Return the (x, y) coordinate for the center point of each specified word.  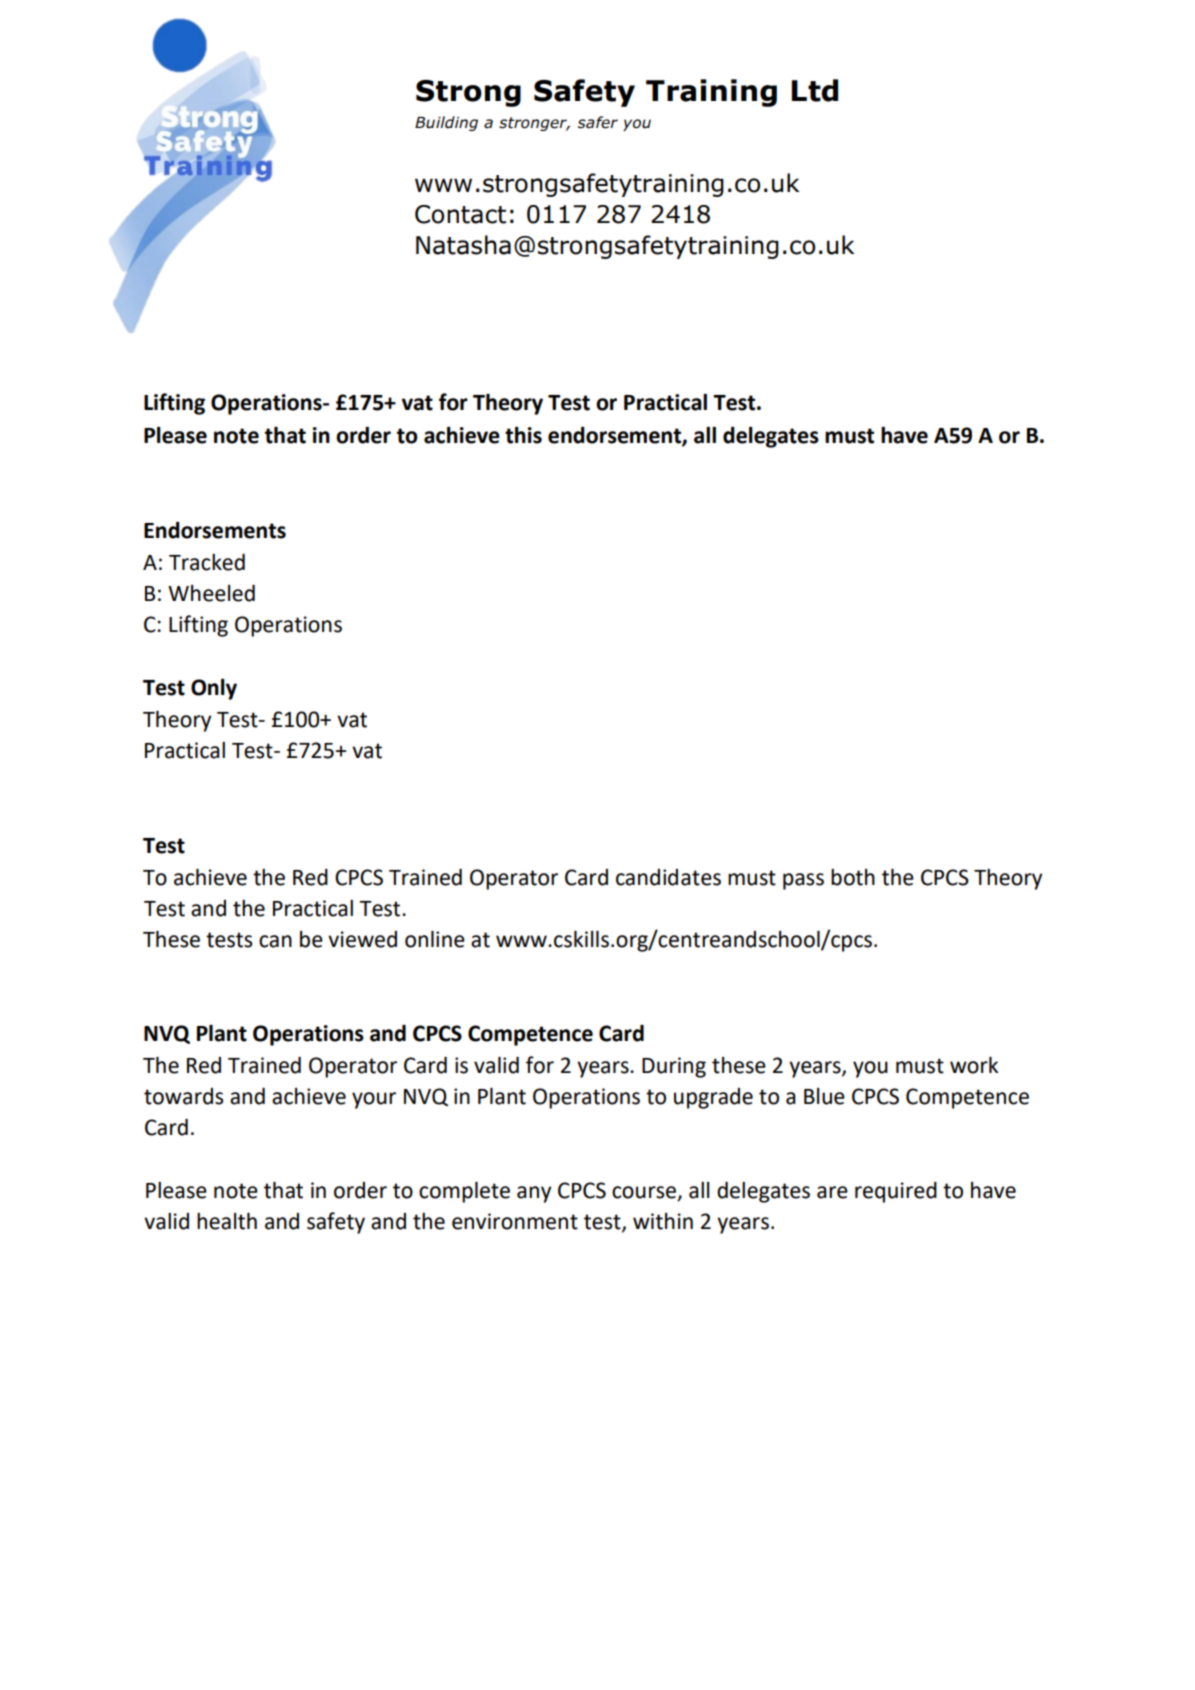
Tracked (207, 562)
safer (598, 122)
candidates (668, 877)
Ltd (815, 90)
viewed (362, 939)
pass (803, 881)
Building (446, 123)
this (523, 435)
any (534, 1194)
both (853, 877)
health (227, 1221)
